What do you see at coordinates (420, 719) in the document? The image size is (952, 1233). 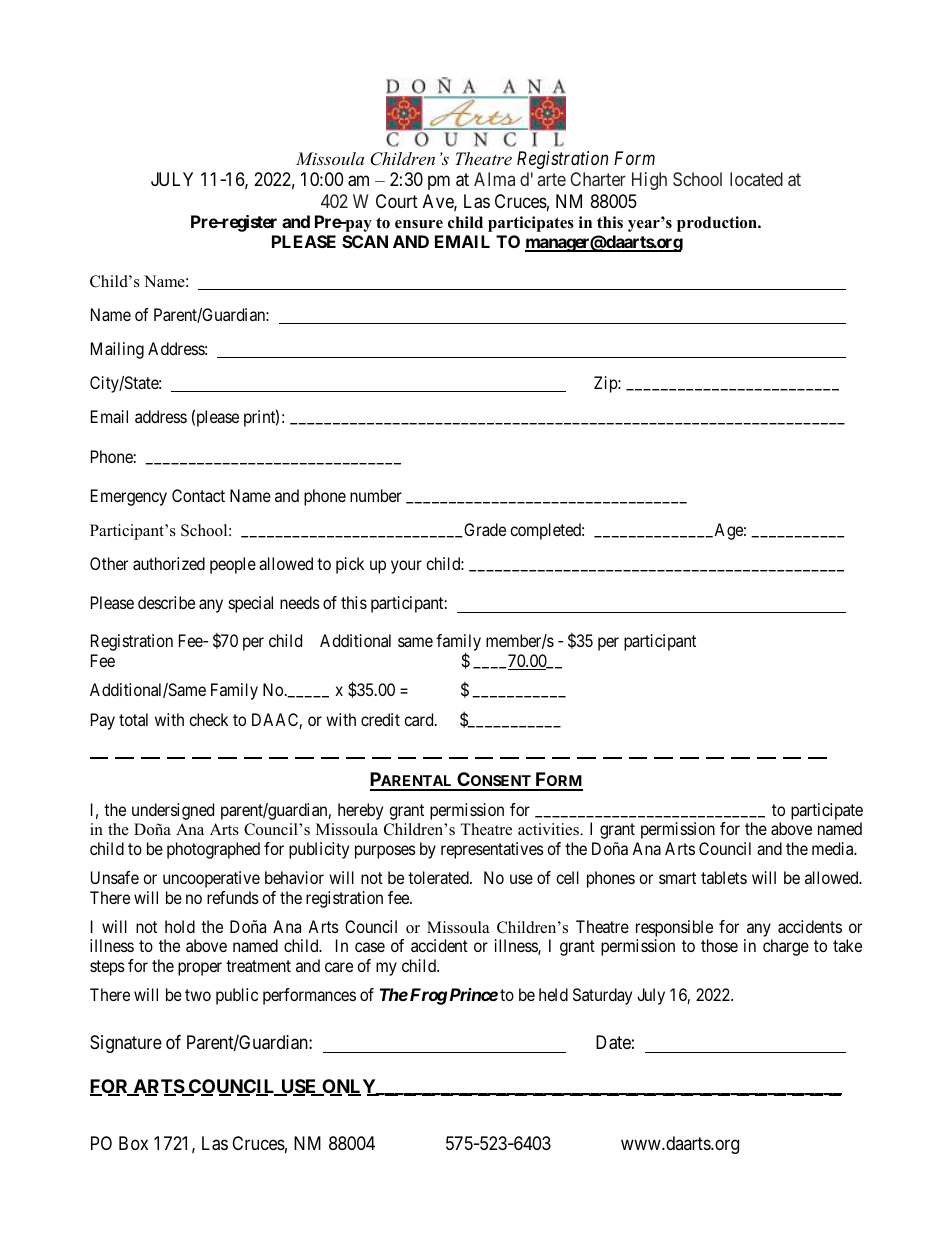 I see `card` at bounding box center [420, 719].
